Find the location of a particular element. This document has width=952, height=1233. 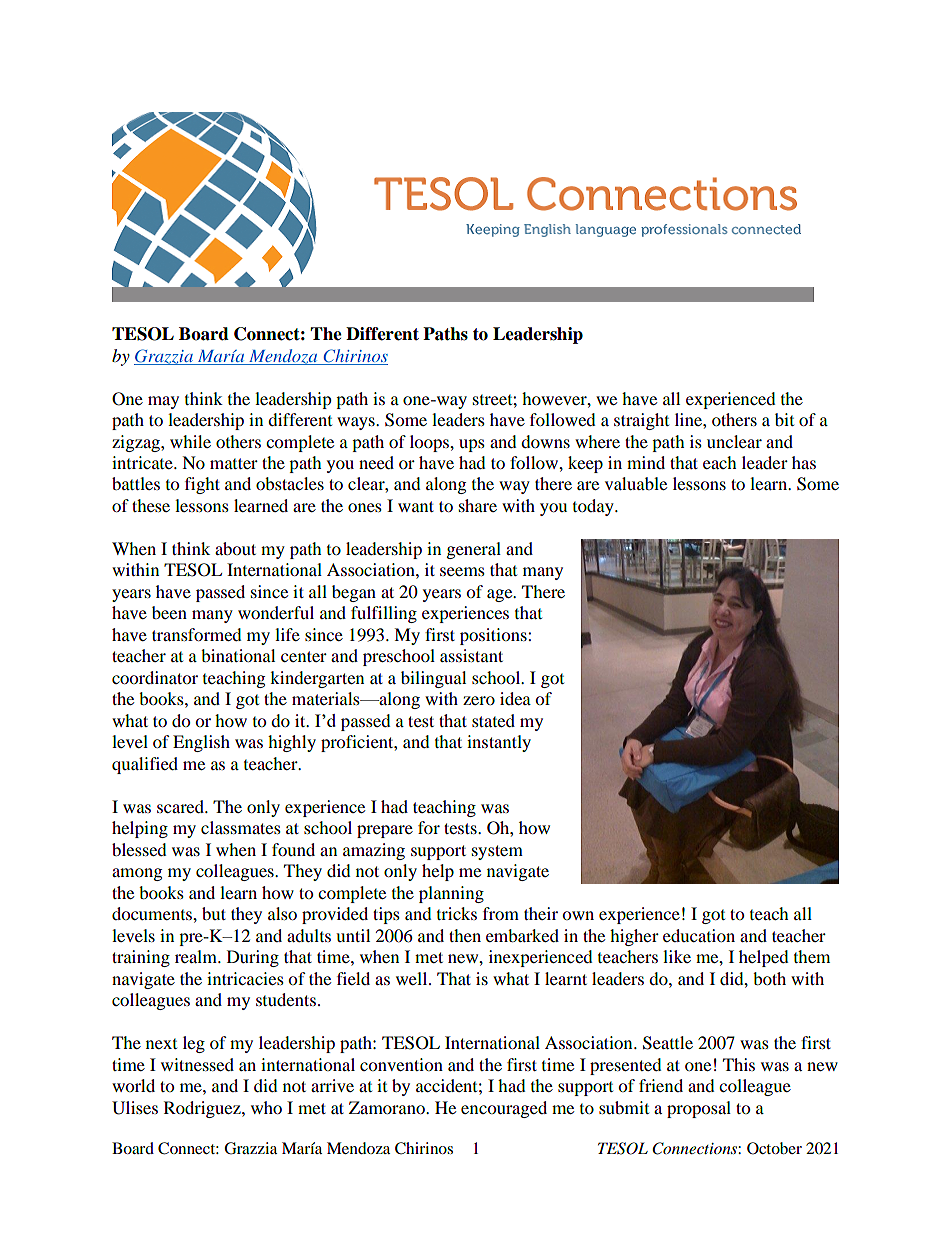

idea is located at coordinates (515, 698).
